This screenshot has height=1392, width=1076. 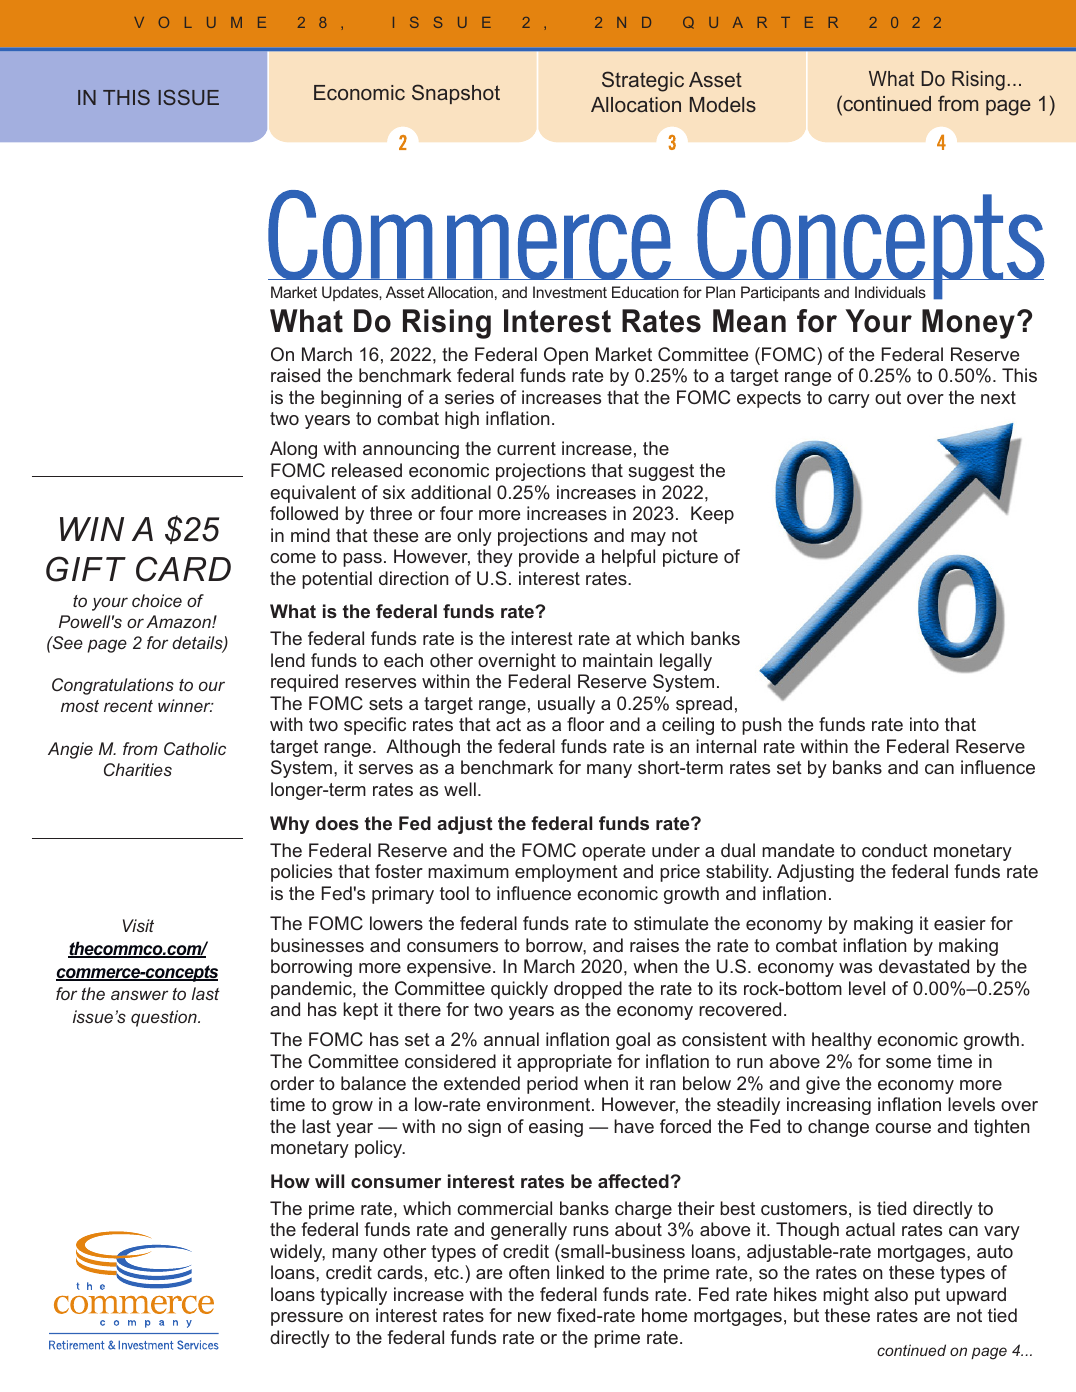 I want to click on Models, so click(x=723, y=104).
